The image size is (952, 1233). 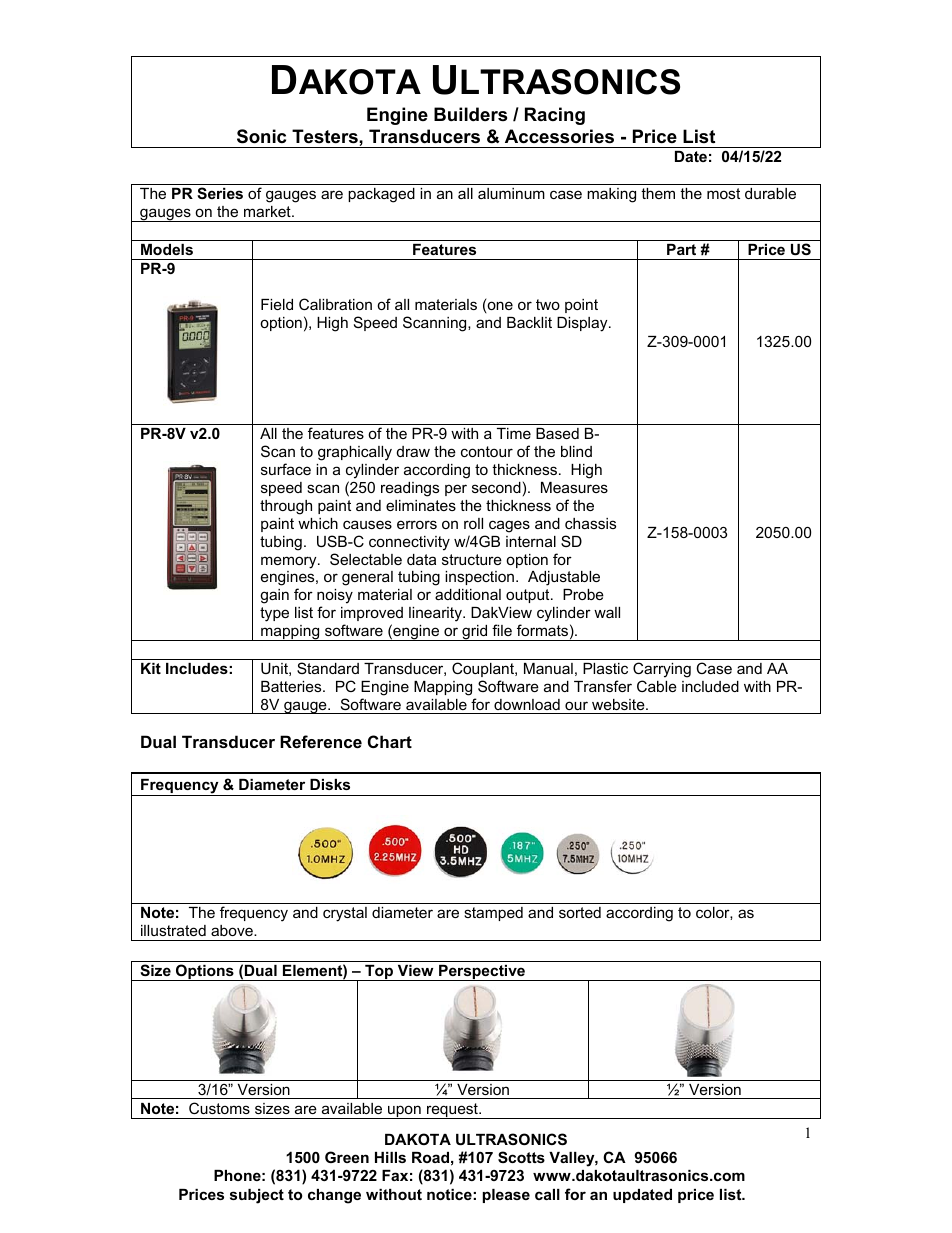 What do you see at coordinates (521, 1157) in the document?
I see `Scotts` at bounding box center [521, 1157].
